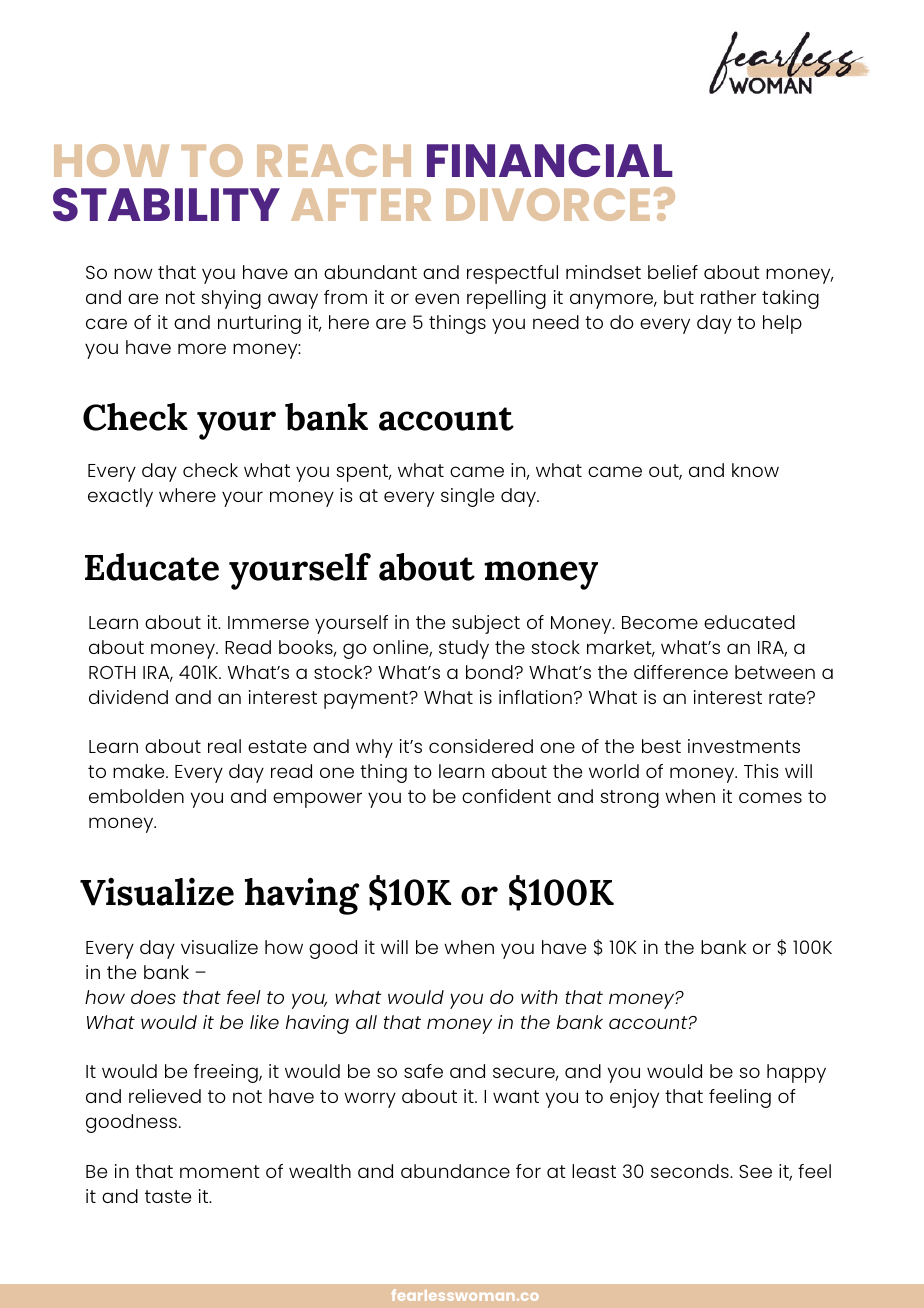 This screenshot has width=924, height=1308. What do you see at coordinates (673, 272) in the screenshot?
I see `belief` at bounding box center [673, 272].
